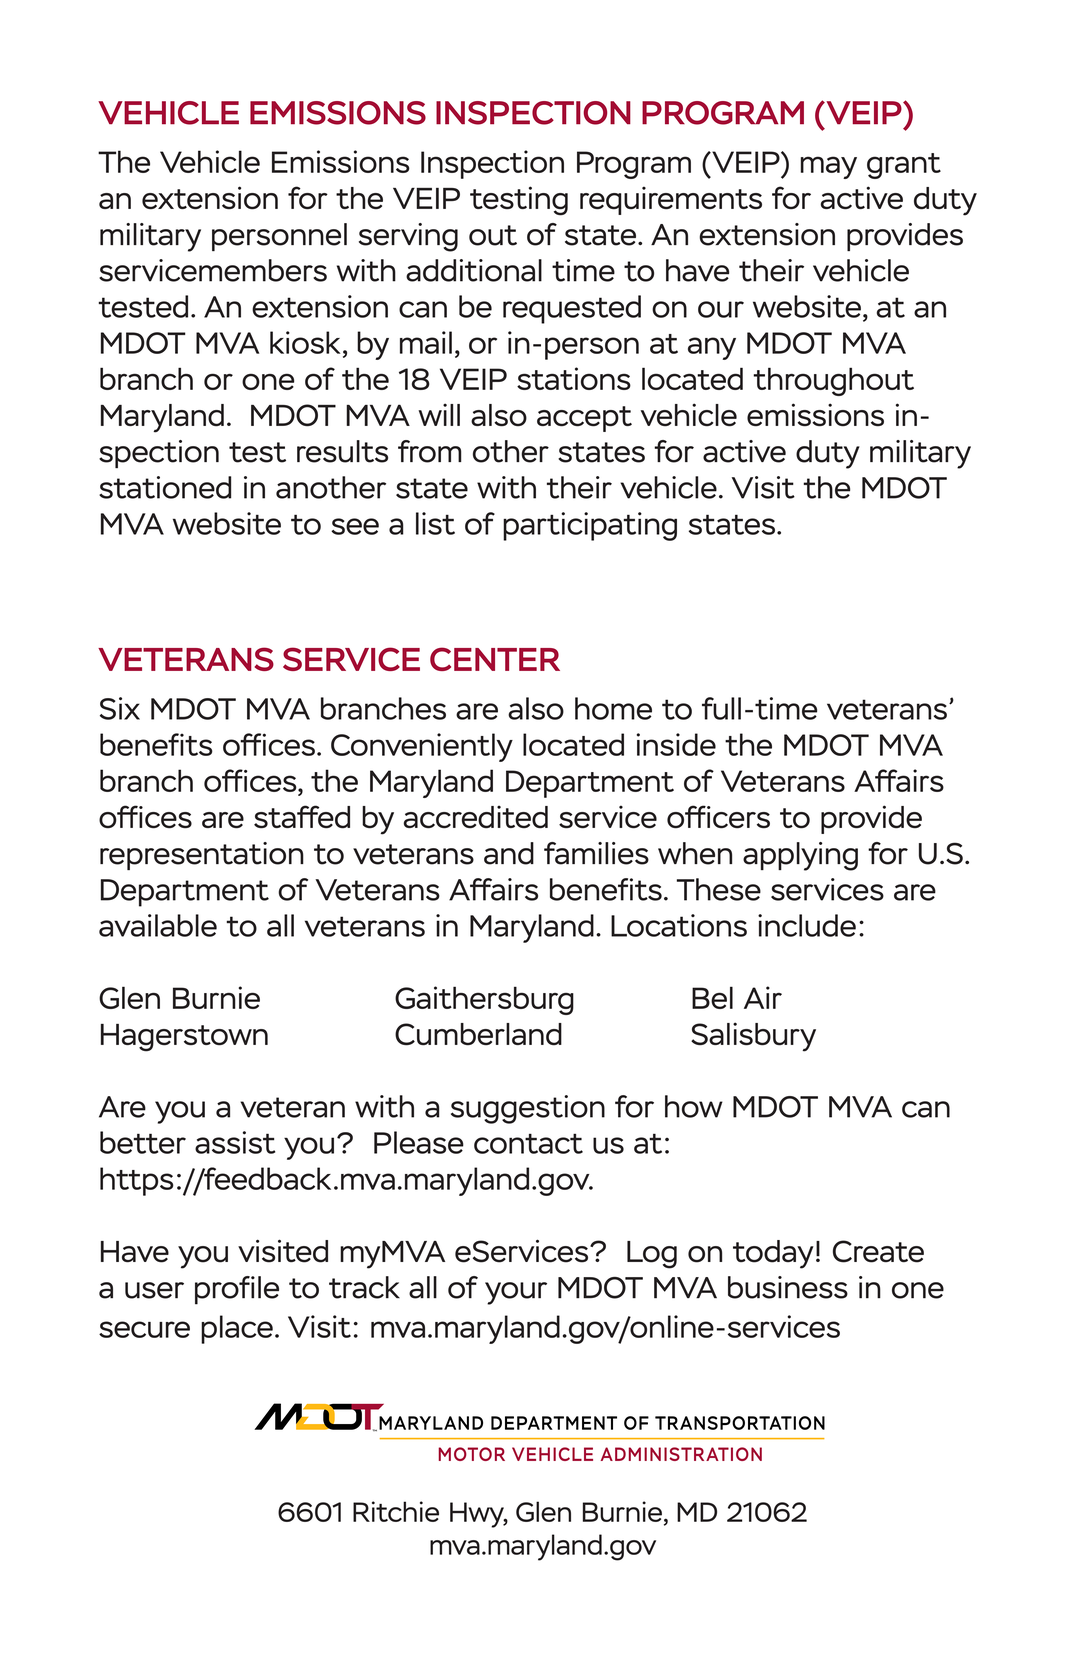 This screenshot has height=1677, width=1085. I want to click on additional, so click(474, 270).
